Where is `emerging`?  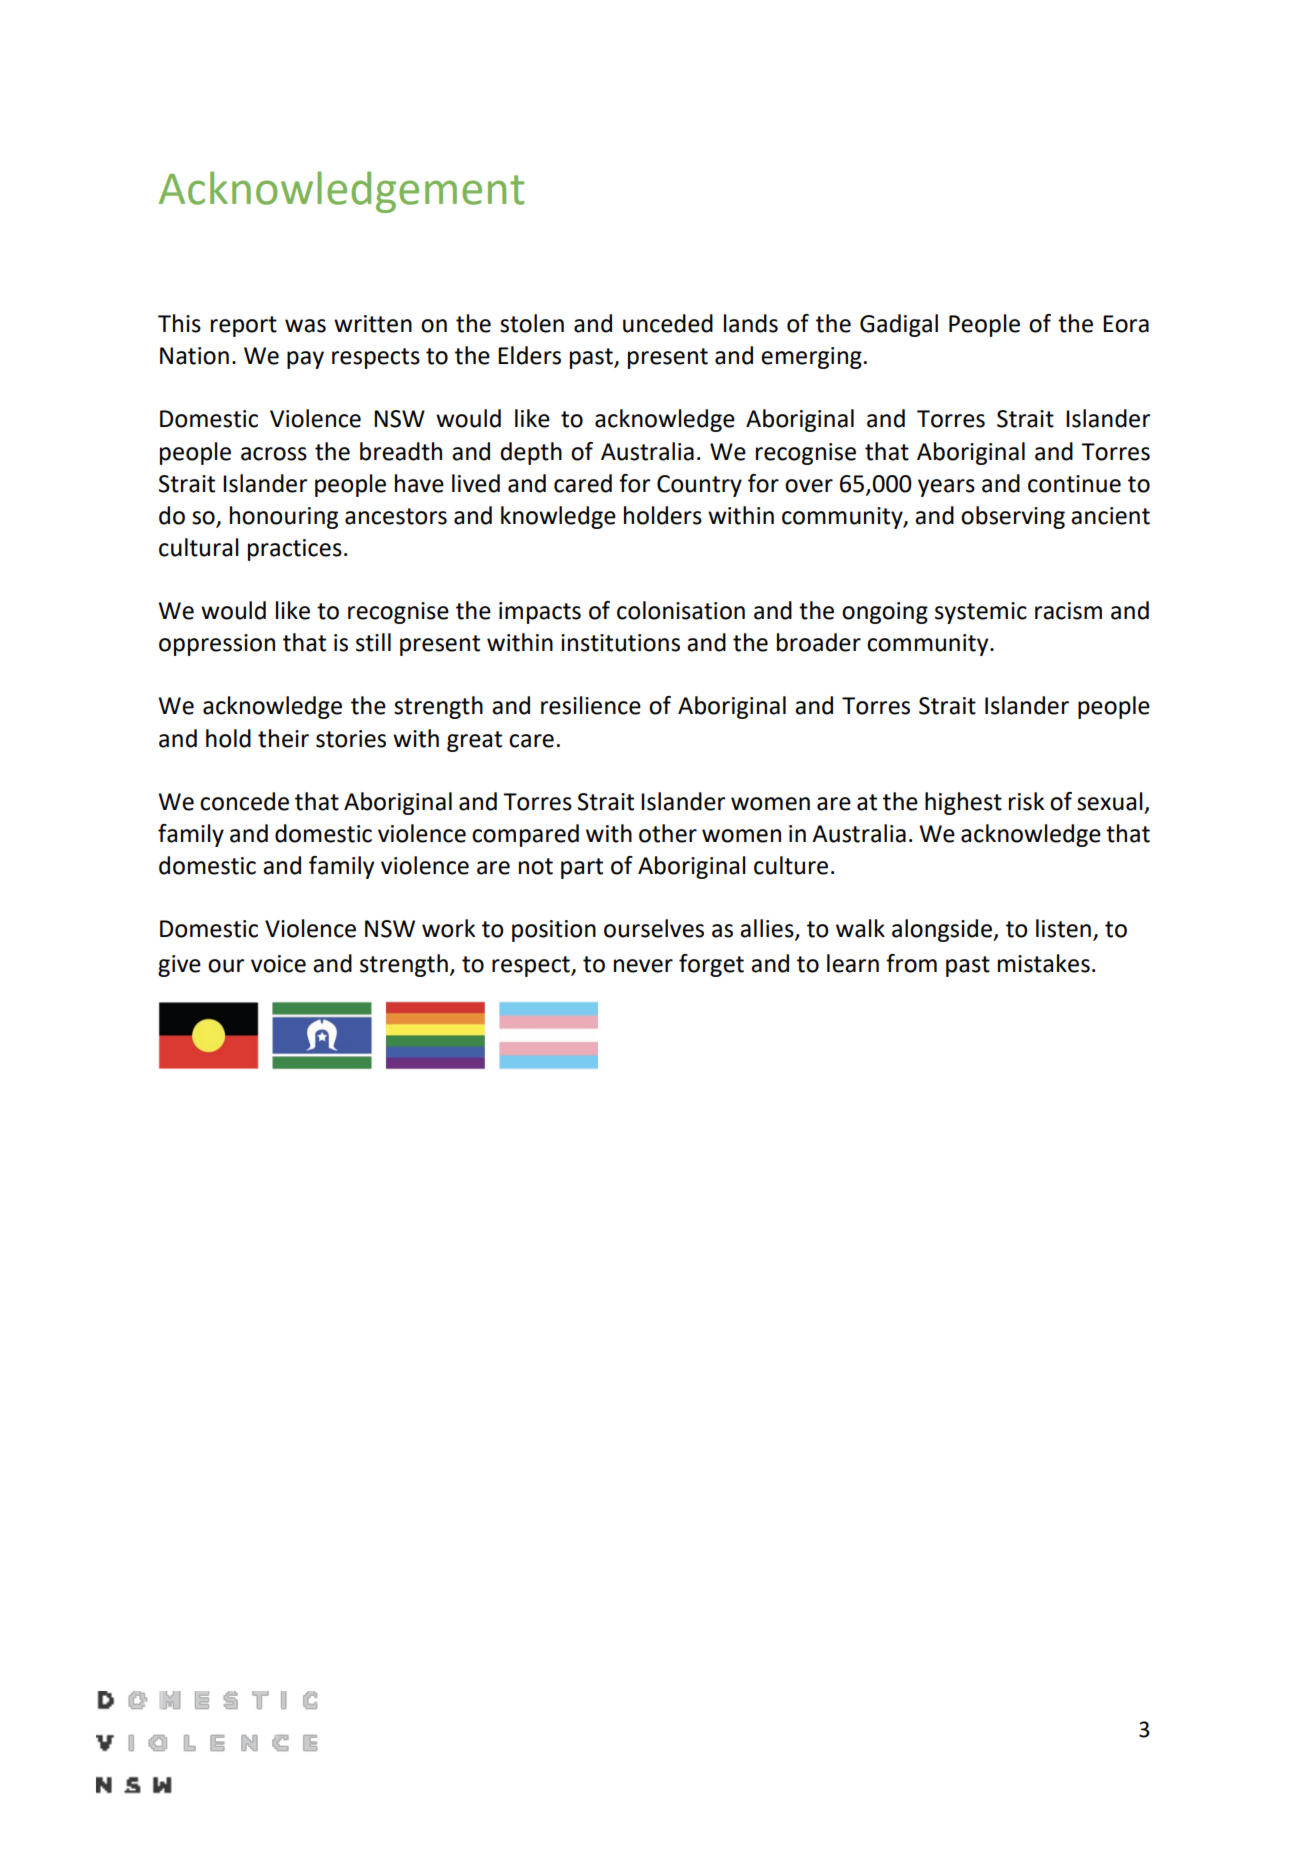
emerging is located at coordinates (811, 358).
